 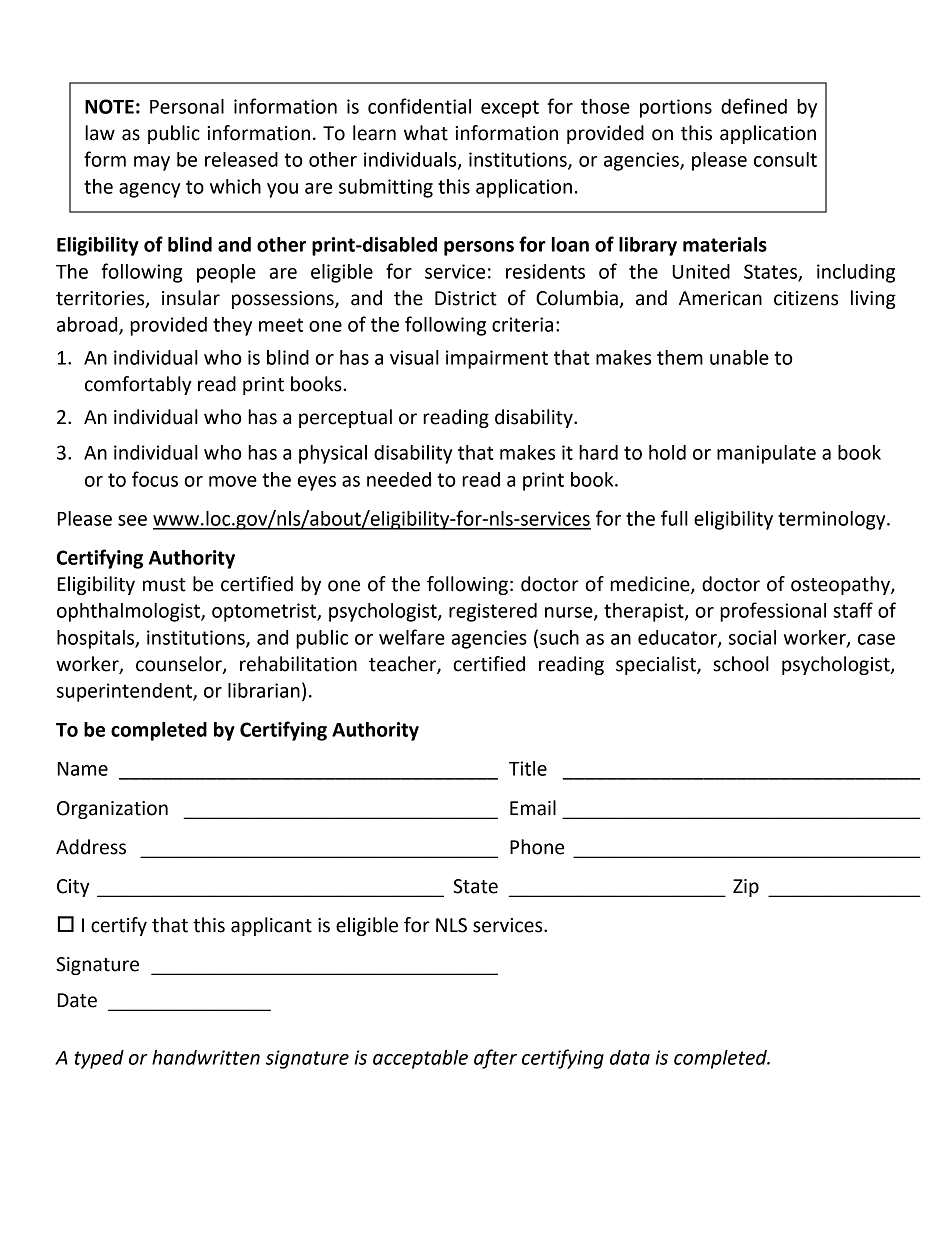 What do you see at coordinates (741, 664) in the document?
I see `school` at bounding box center [741, 664].
